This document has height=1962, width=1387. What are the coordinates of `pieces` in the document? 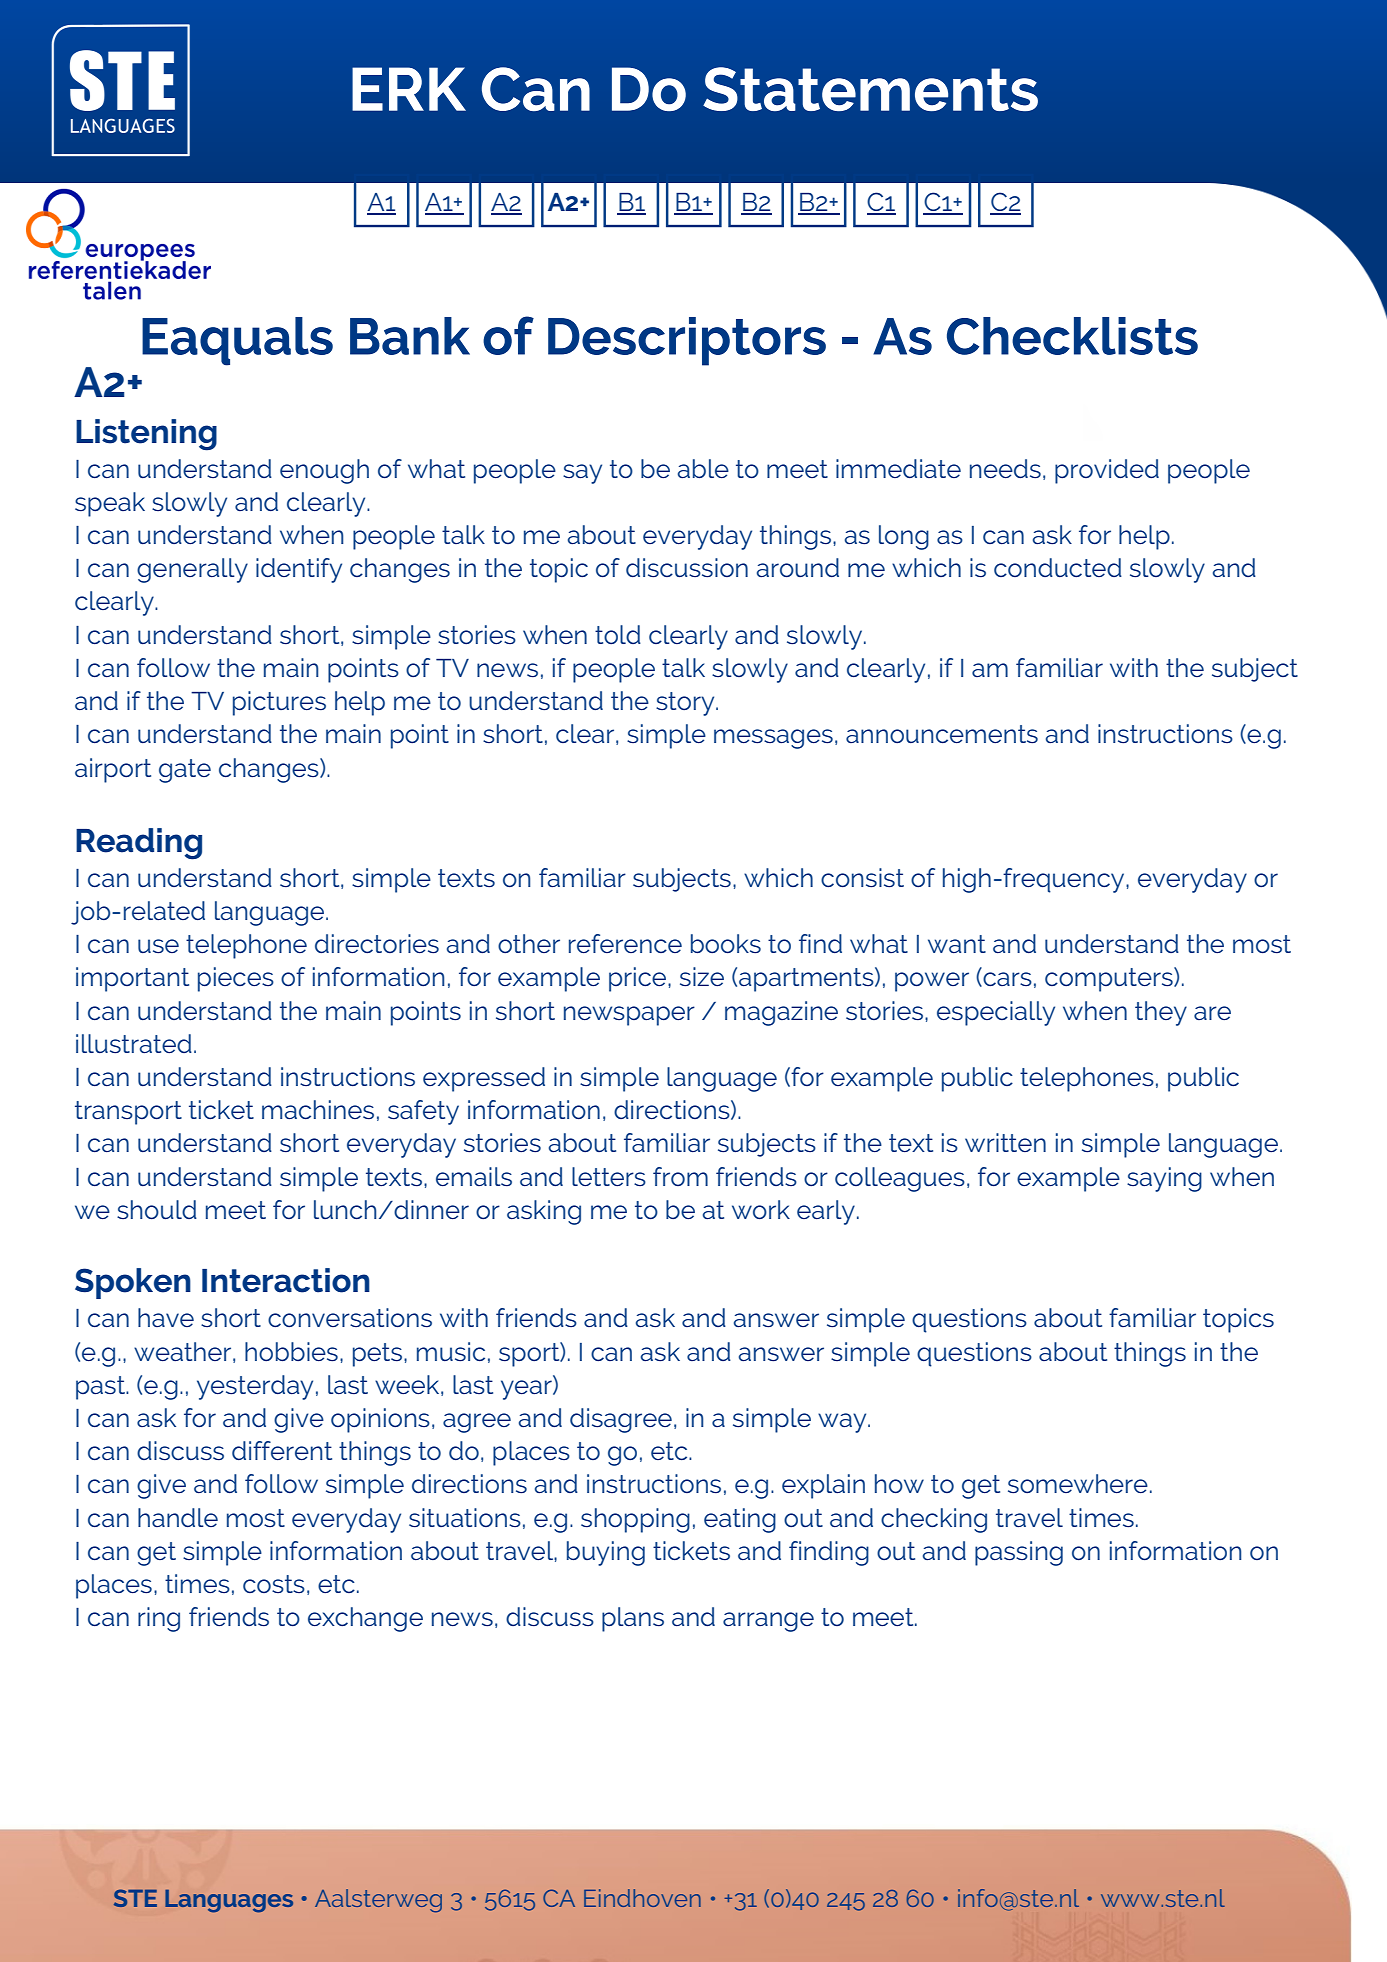 It's located at (236, 979).
